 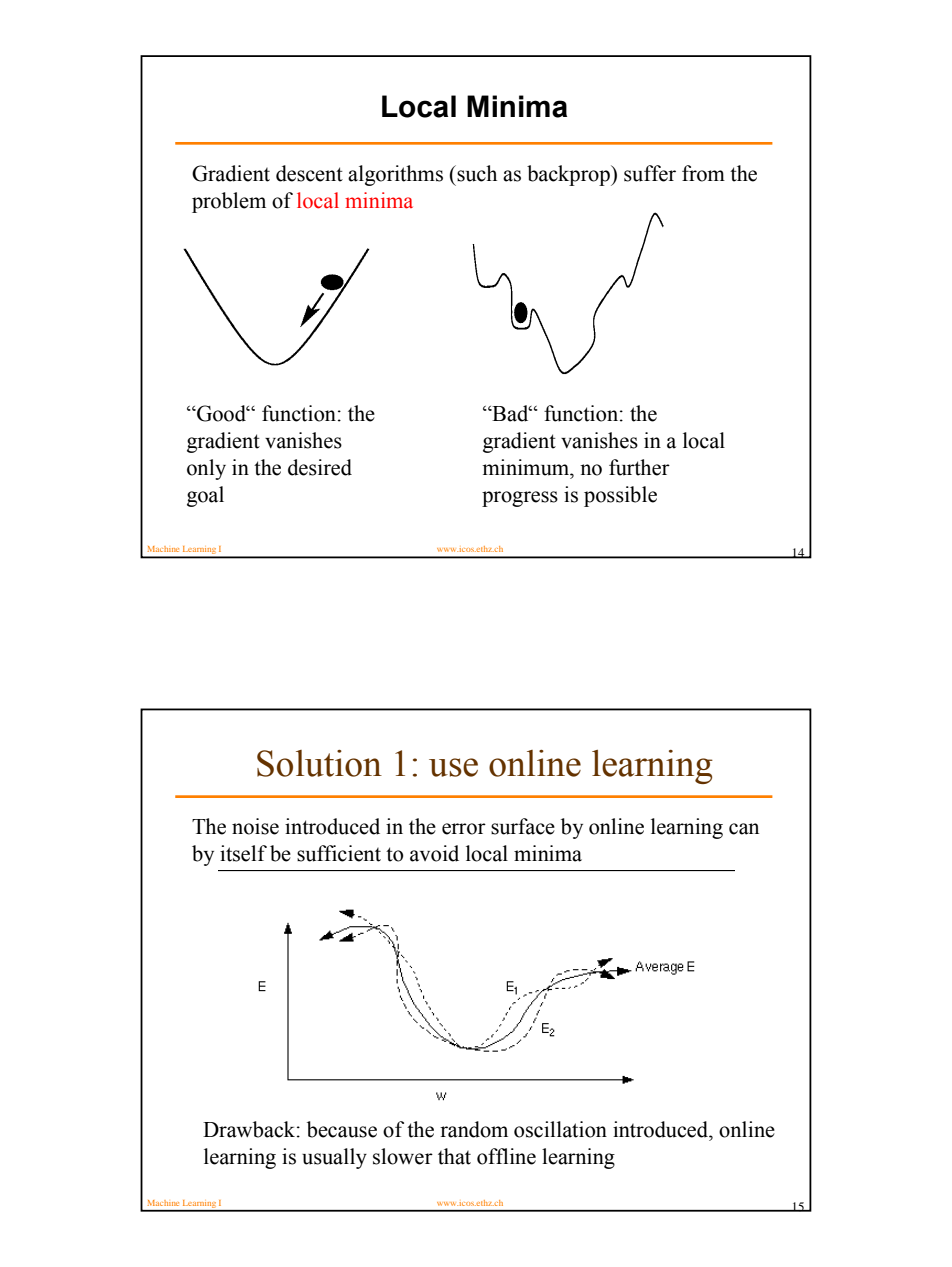 I want to click on because, so click(x=342, y=1129).
